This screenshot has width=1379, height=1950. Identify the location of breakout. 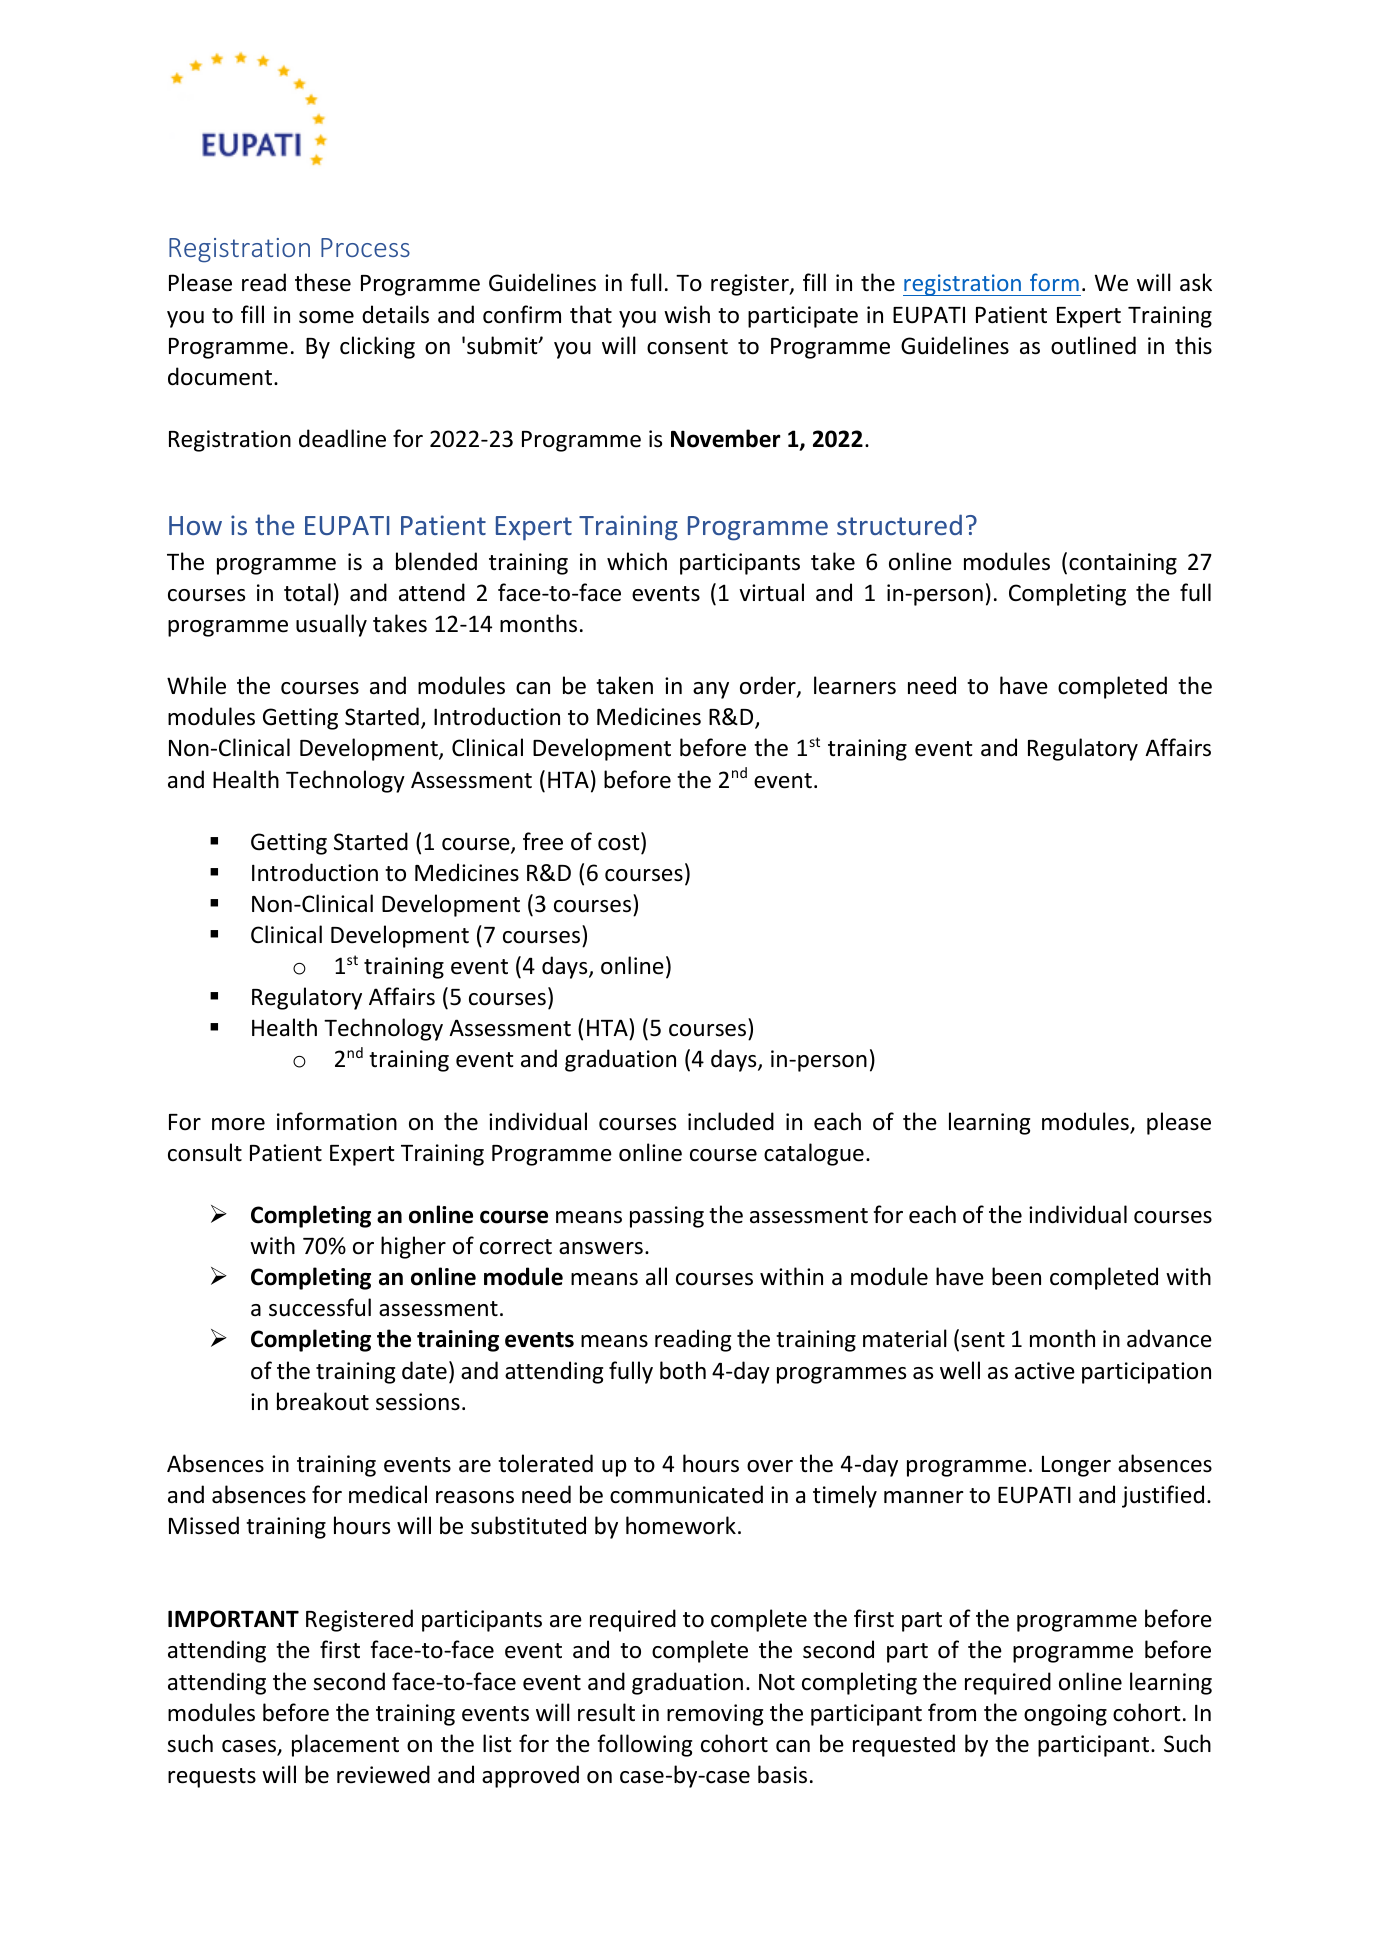
(323, 1401).
